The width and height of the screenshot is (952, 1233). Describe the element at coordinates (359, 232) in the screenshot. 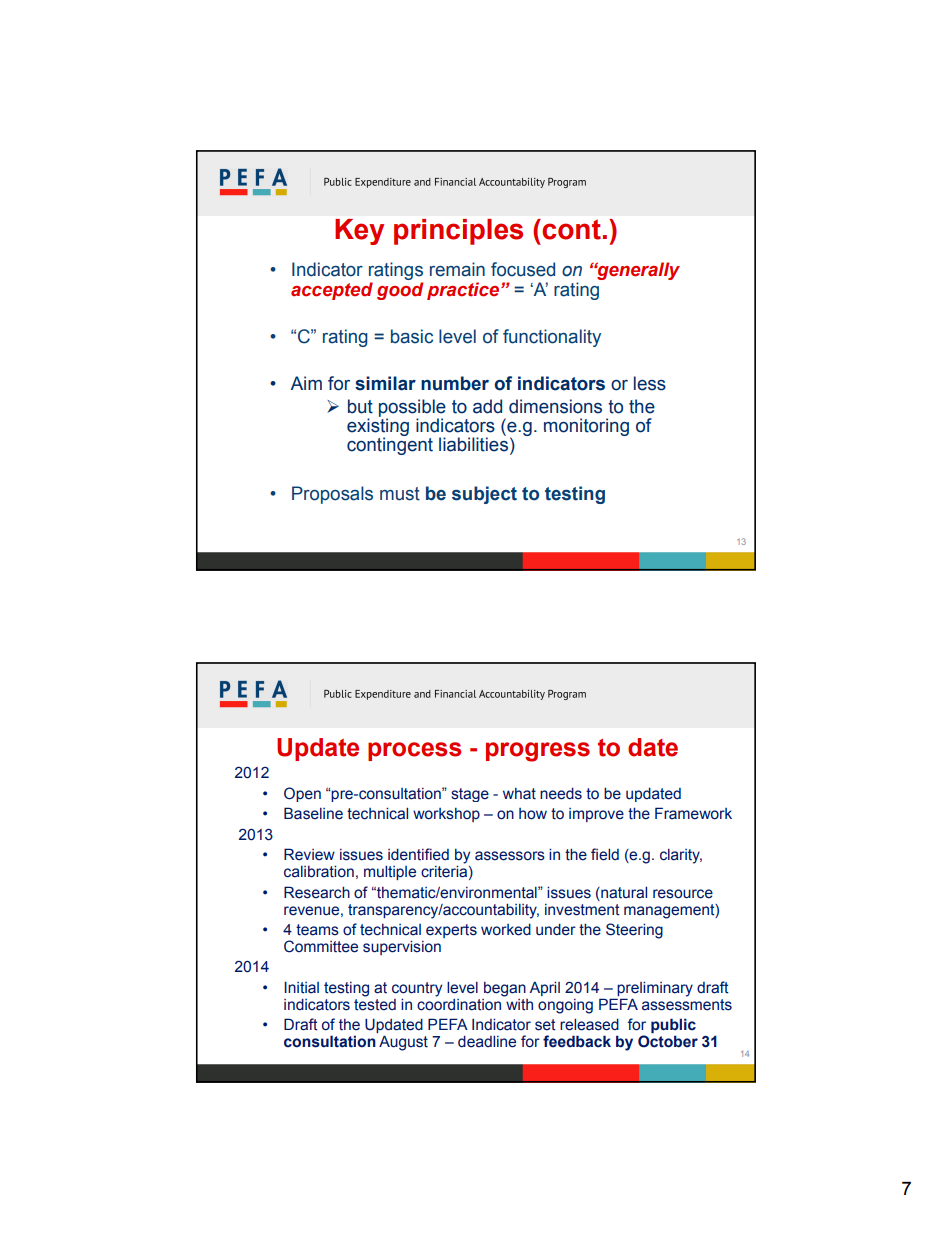

I see `Key` at that location.
